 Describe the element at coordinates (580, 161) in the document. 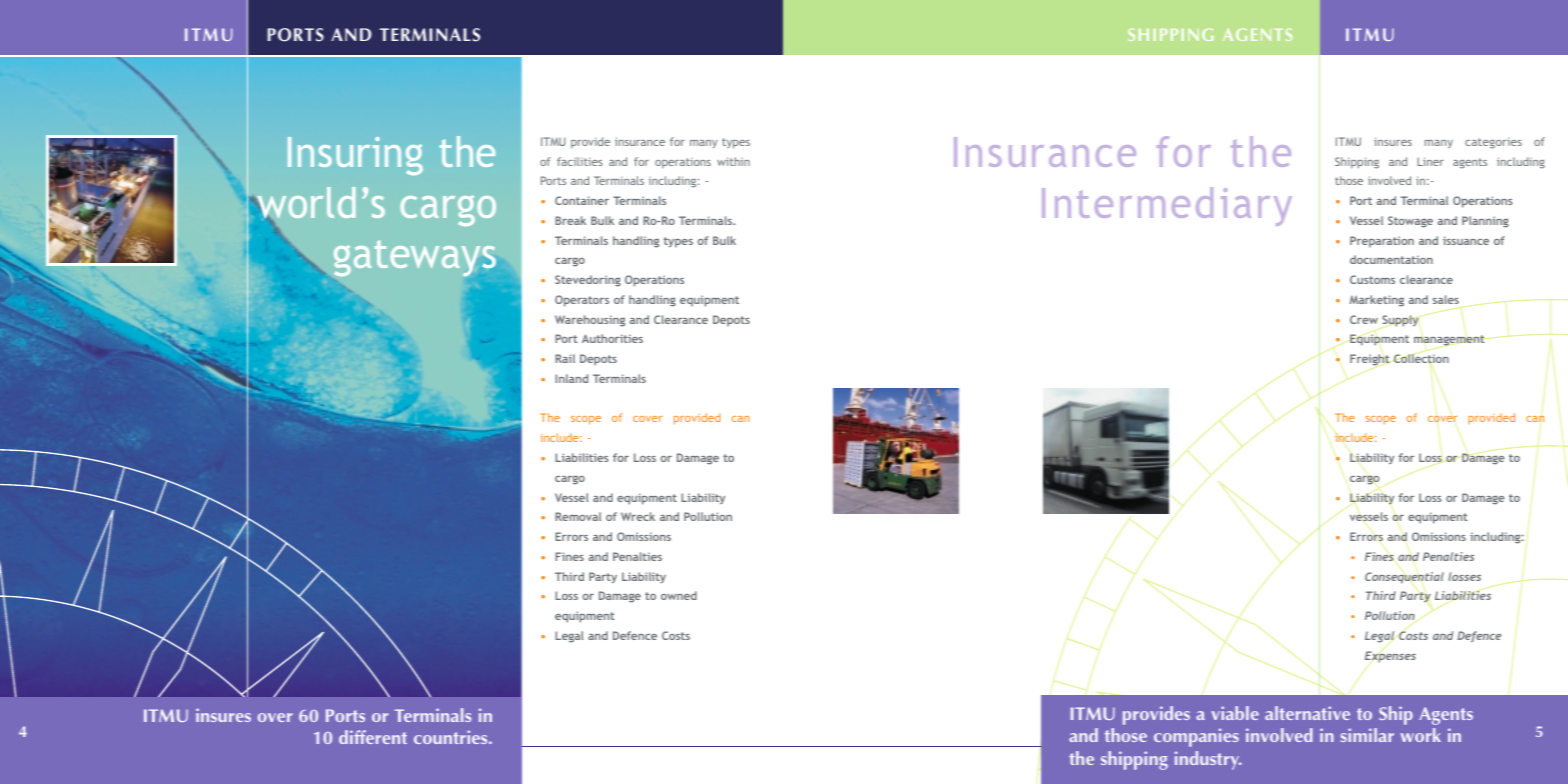

I see `facilities` at that location.
